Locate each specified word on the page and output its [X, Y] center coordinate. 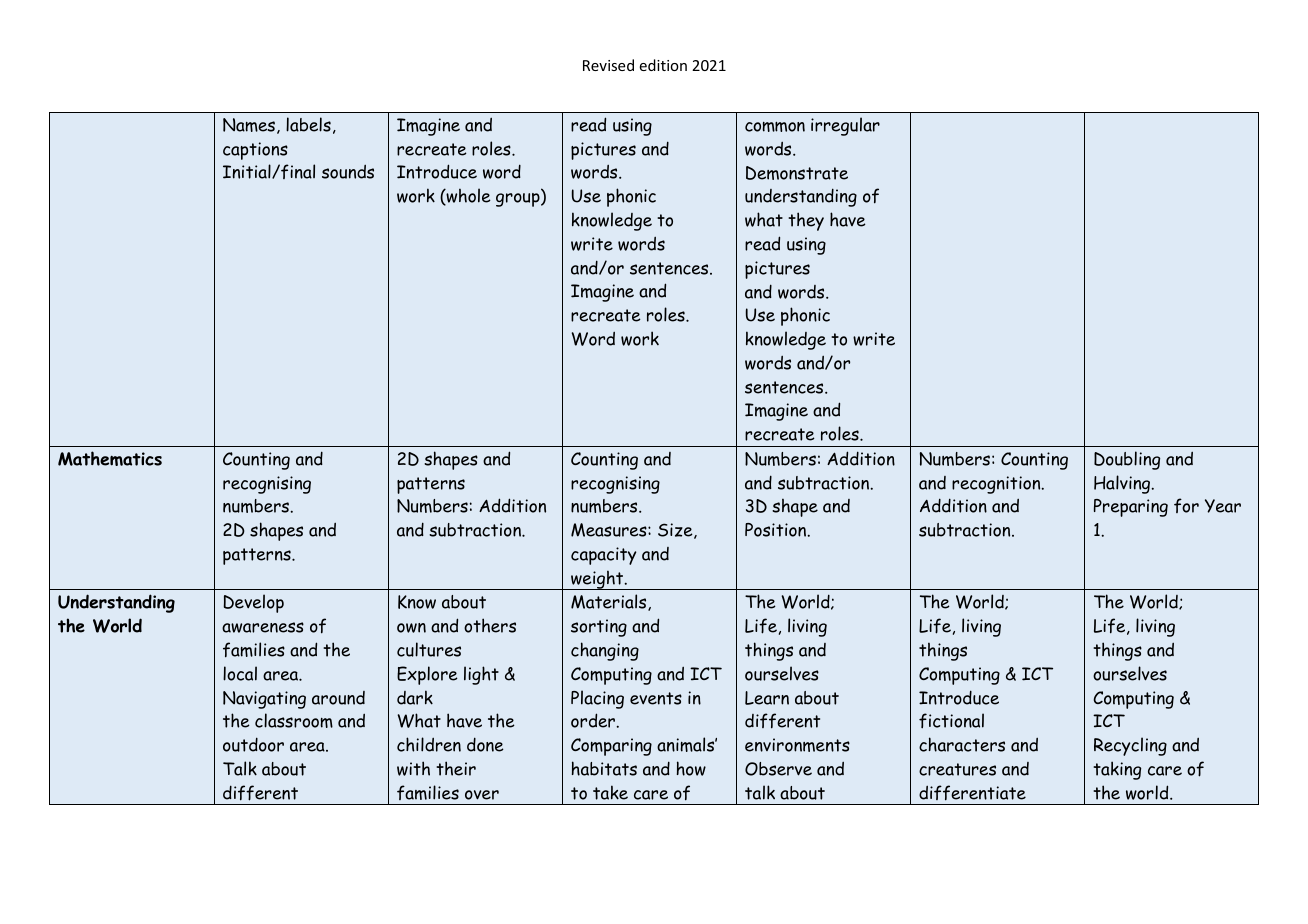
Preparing [1131, 508]
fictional [951, 721]
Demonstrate [797, 173]
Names [249, 125]
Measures [610, 530]
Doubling [1127, 460]
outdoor [253, 744]
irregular [845, 126]
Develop [253, 603]
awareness [263, 627]
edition [663, 65]
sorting [599, 628]
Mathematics [110, 458]
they [806, 221]
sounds [348, 172]
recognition [997, 485]
